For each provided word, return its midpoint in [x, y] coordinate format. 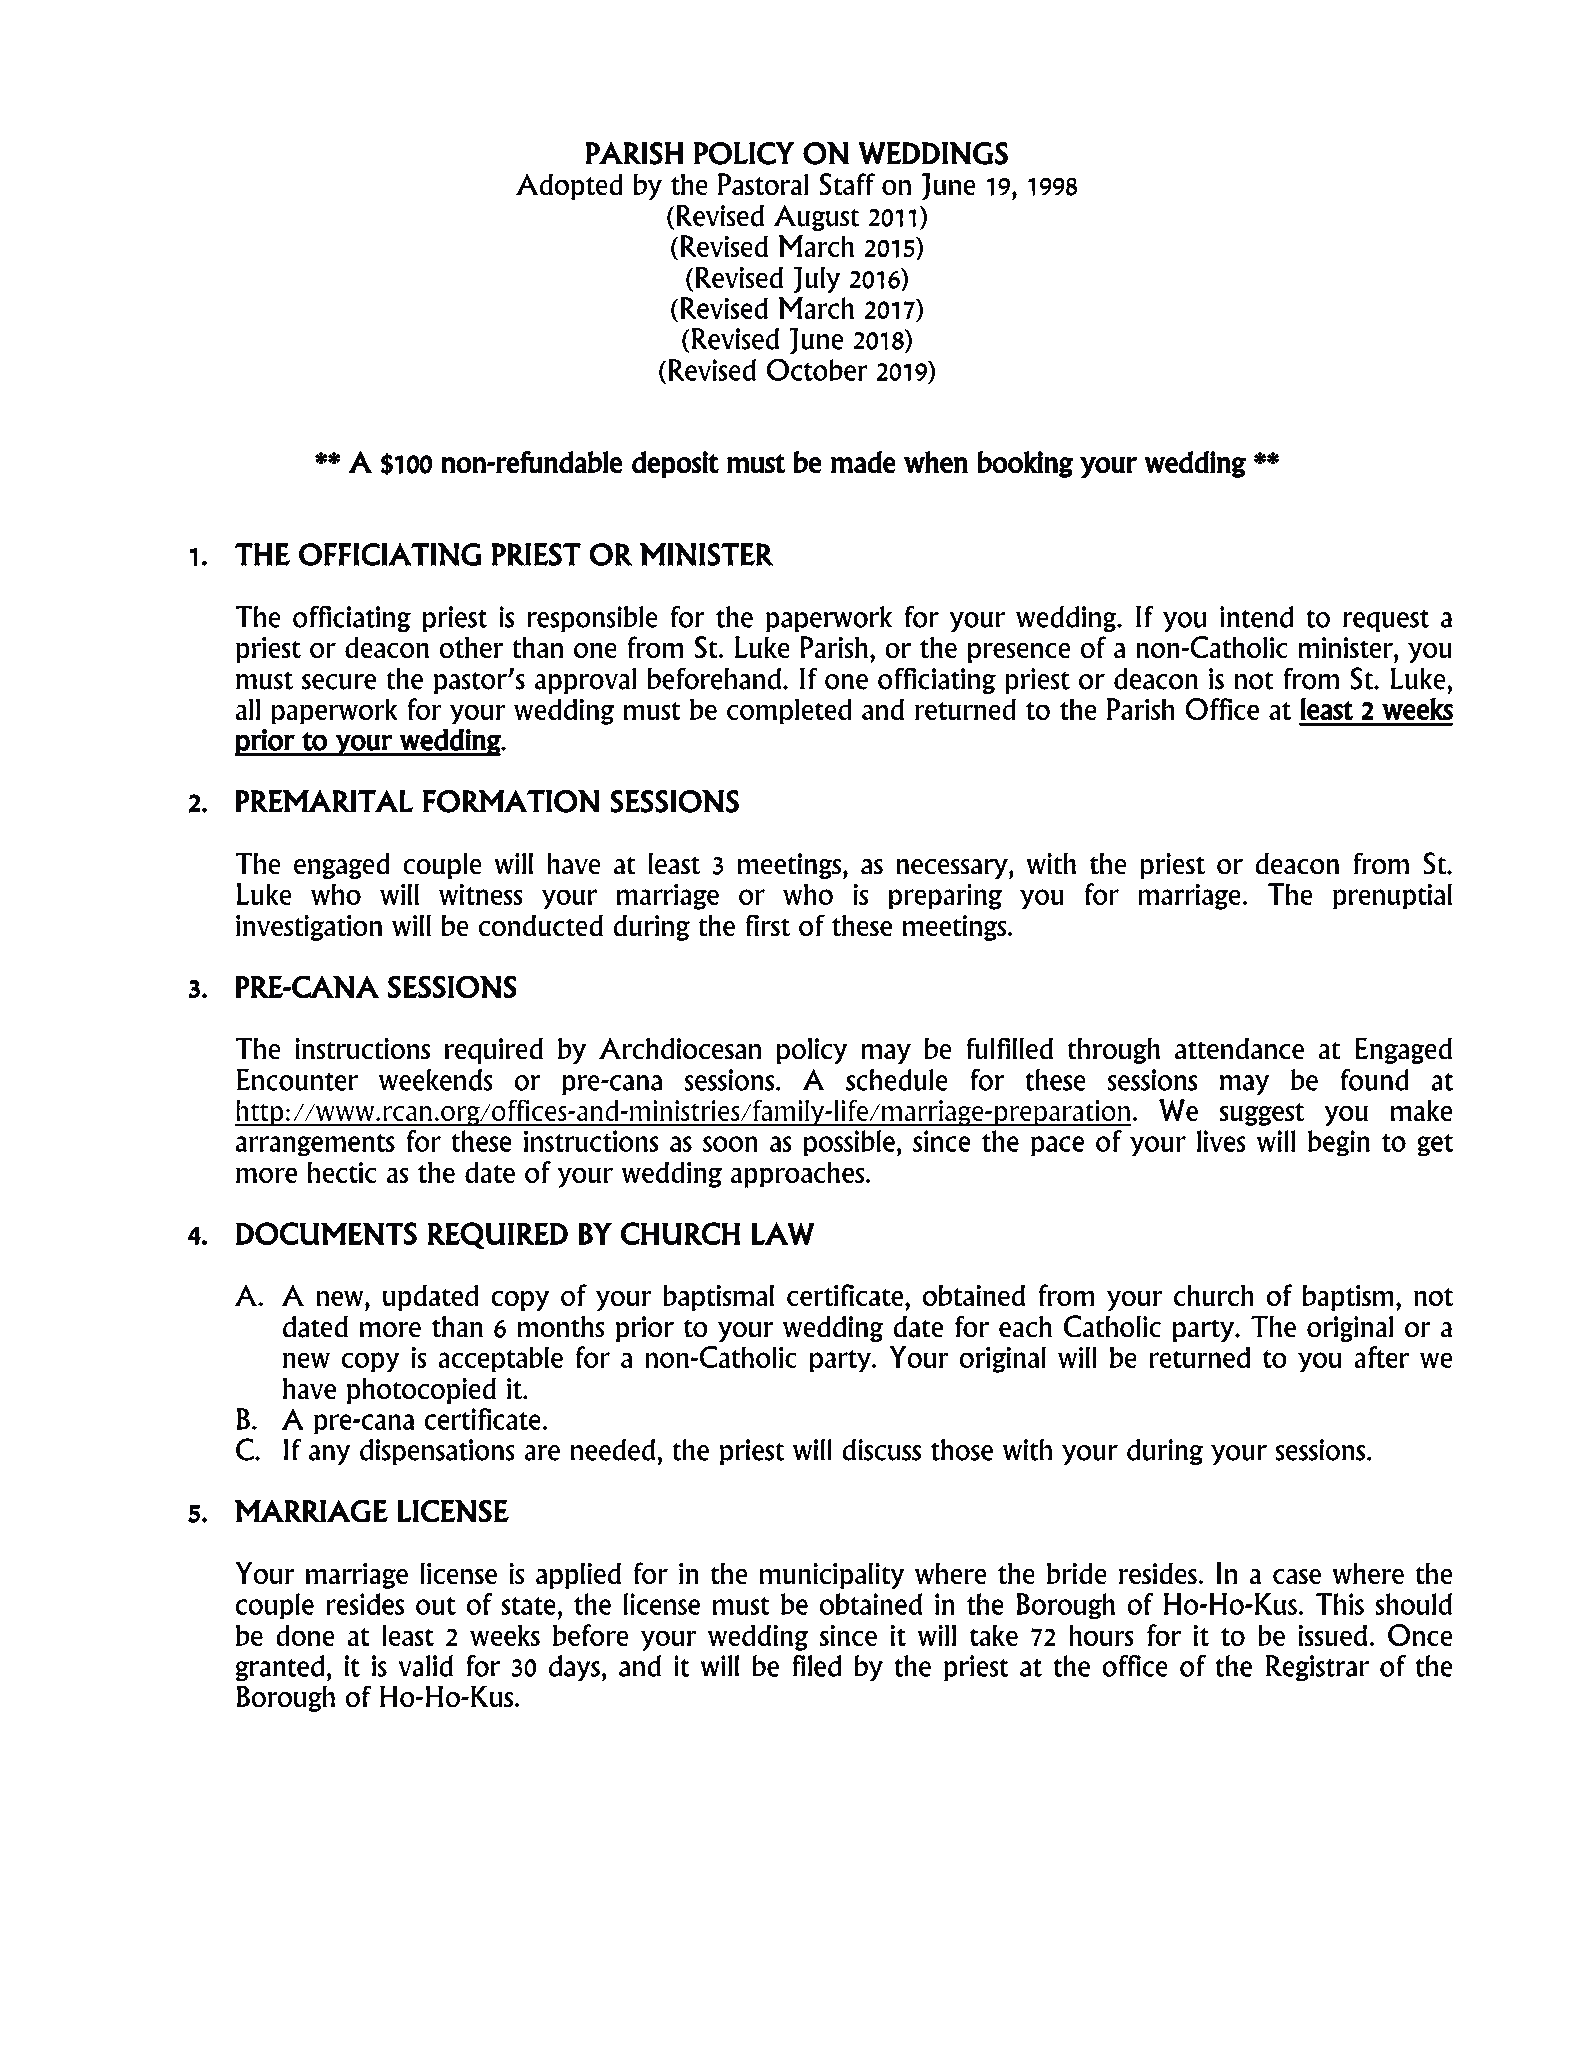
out [436, 1606]
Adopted [569, 186]
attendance [1239, 1049]
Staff [847, 184]
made [863, 462]
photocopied [421, 1390]
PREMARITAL [324, 801]
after [1381, 1357]
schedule [897, 1080]
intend [1256, 617]
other [471, 647]
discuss [881, 1450]
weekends [436, 1080]
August [817, 218]
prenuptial [1392, 896]
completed [789, 711]
